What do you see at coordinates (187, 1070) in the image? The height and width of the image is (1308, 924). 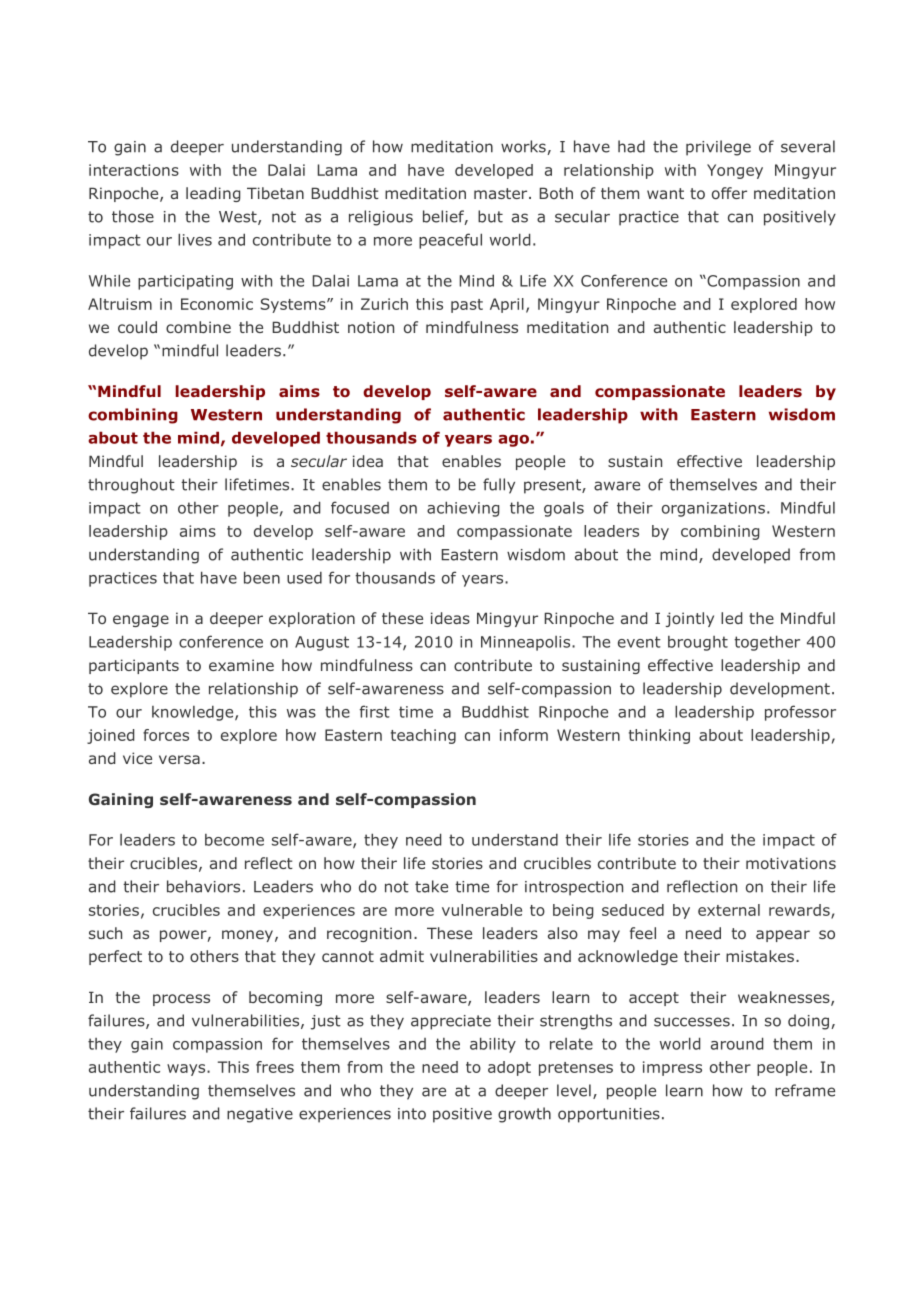 I see `ways` at bounding box center [187, 1070].
